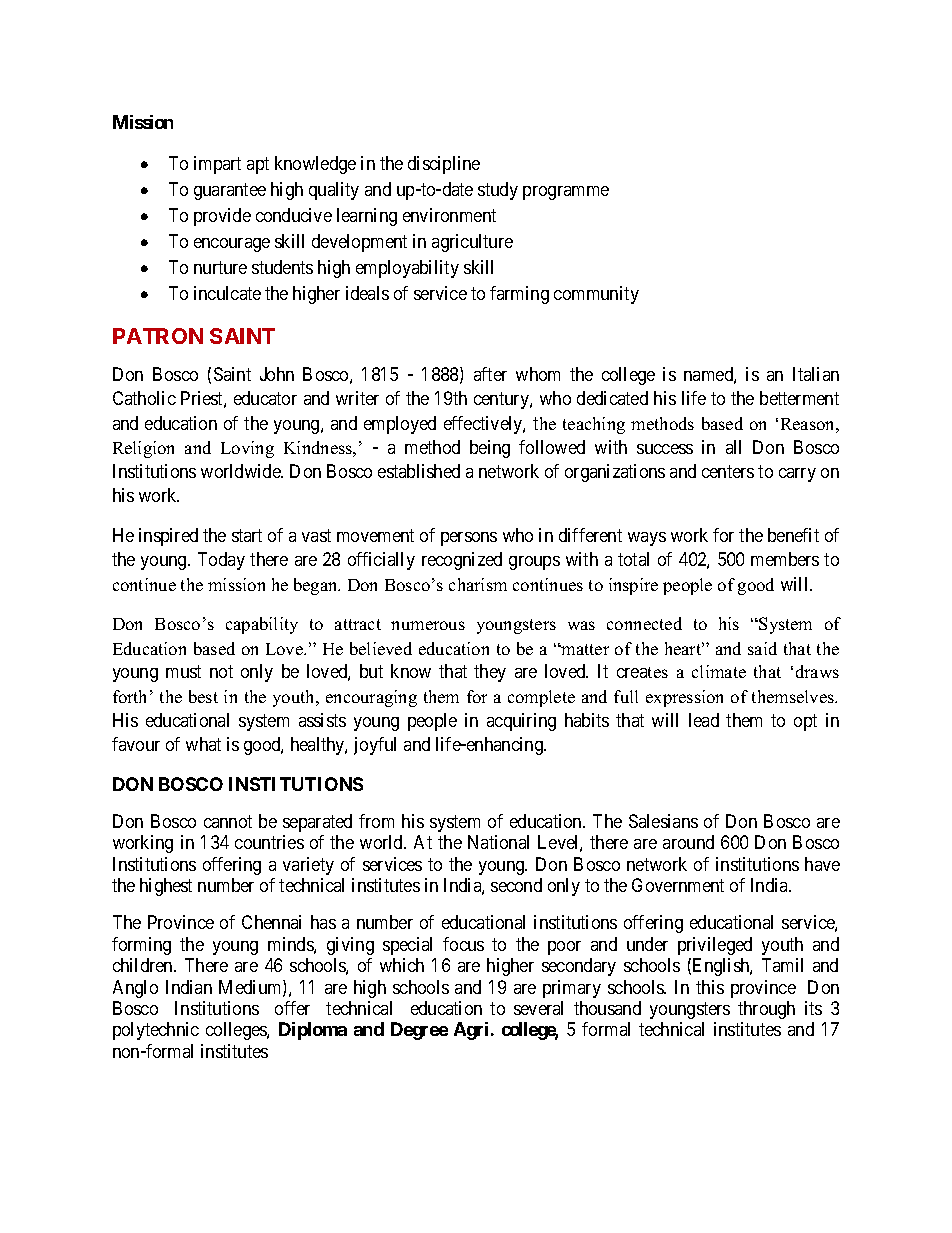 The height and width of the screenshot is (1233, 952). I want to click on members, so click(785, 559).
